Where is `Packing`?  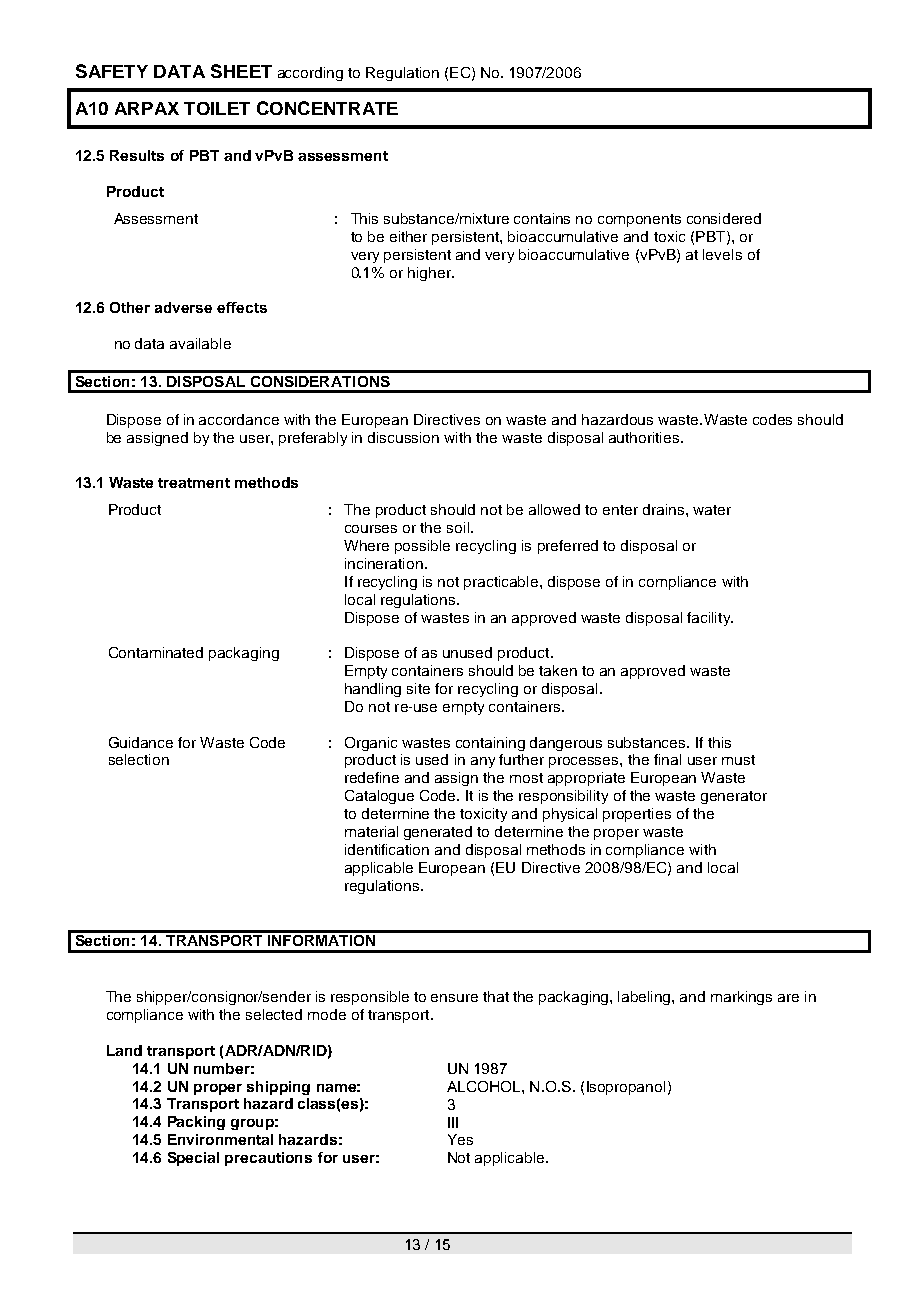 Packing is located at coordinates (196, 1123).
